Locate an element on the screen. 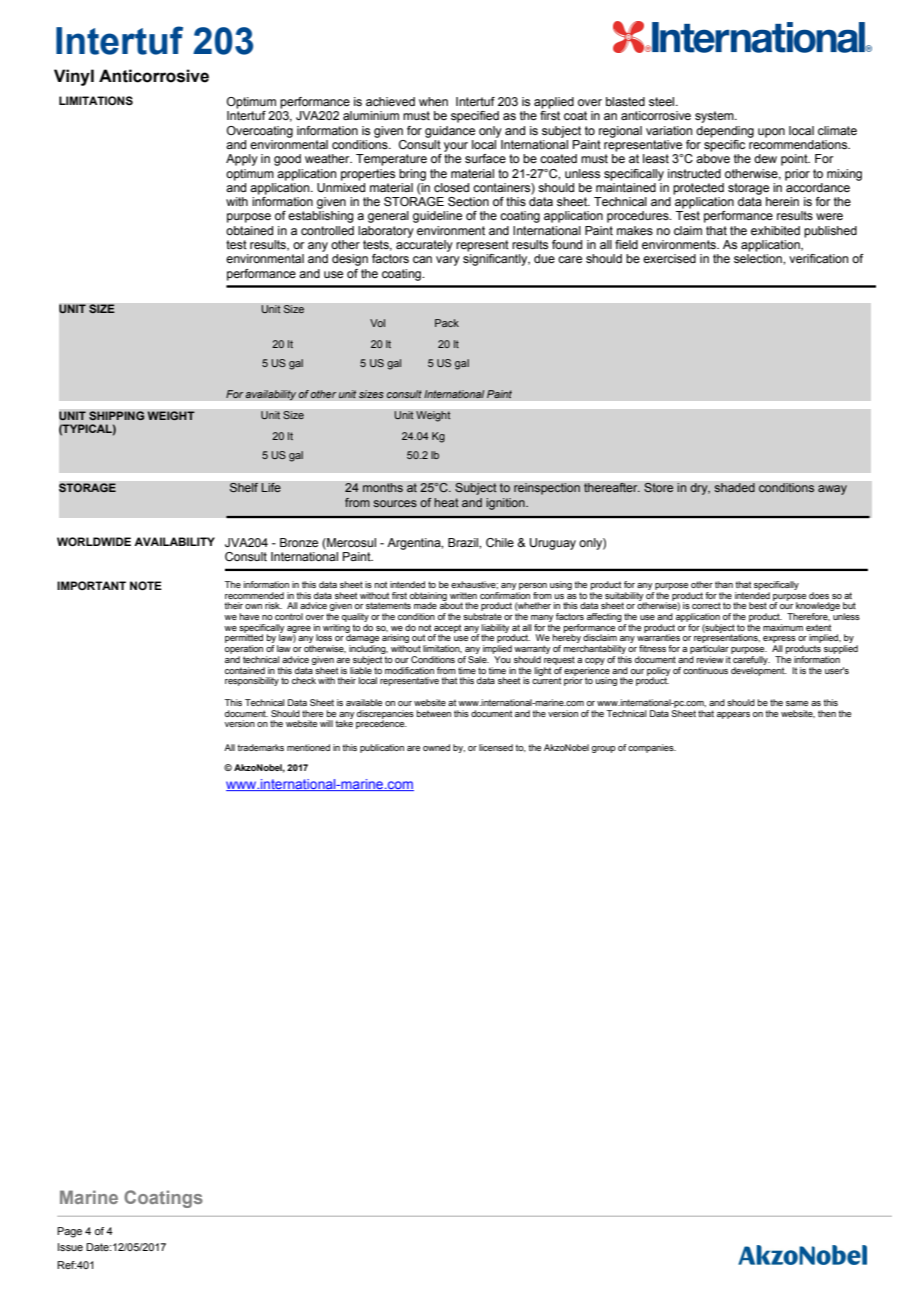 The height and width of the screenshot is (1307, 924). specified is located at coordinates (475, 117).
